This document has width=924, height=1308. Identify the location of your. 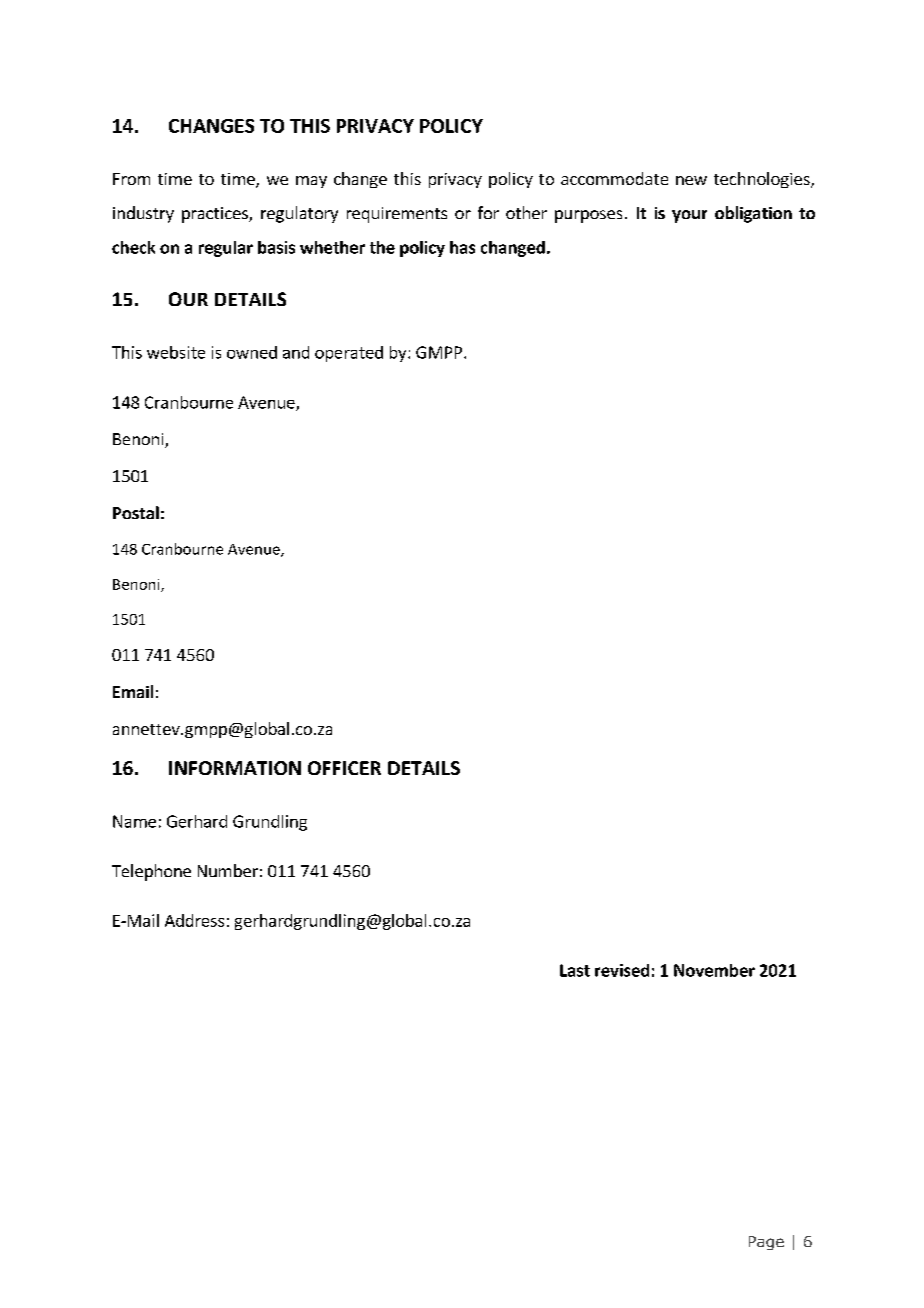
(689, 216).
